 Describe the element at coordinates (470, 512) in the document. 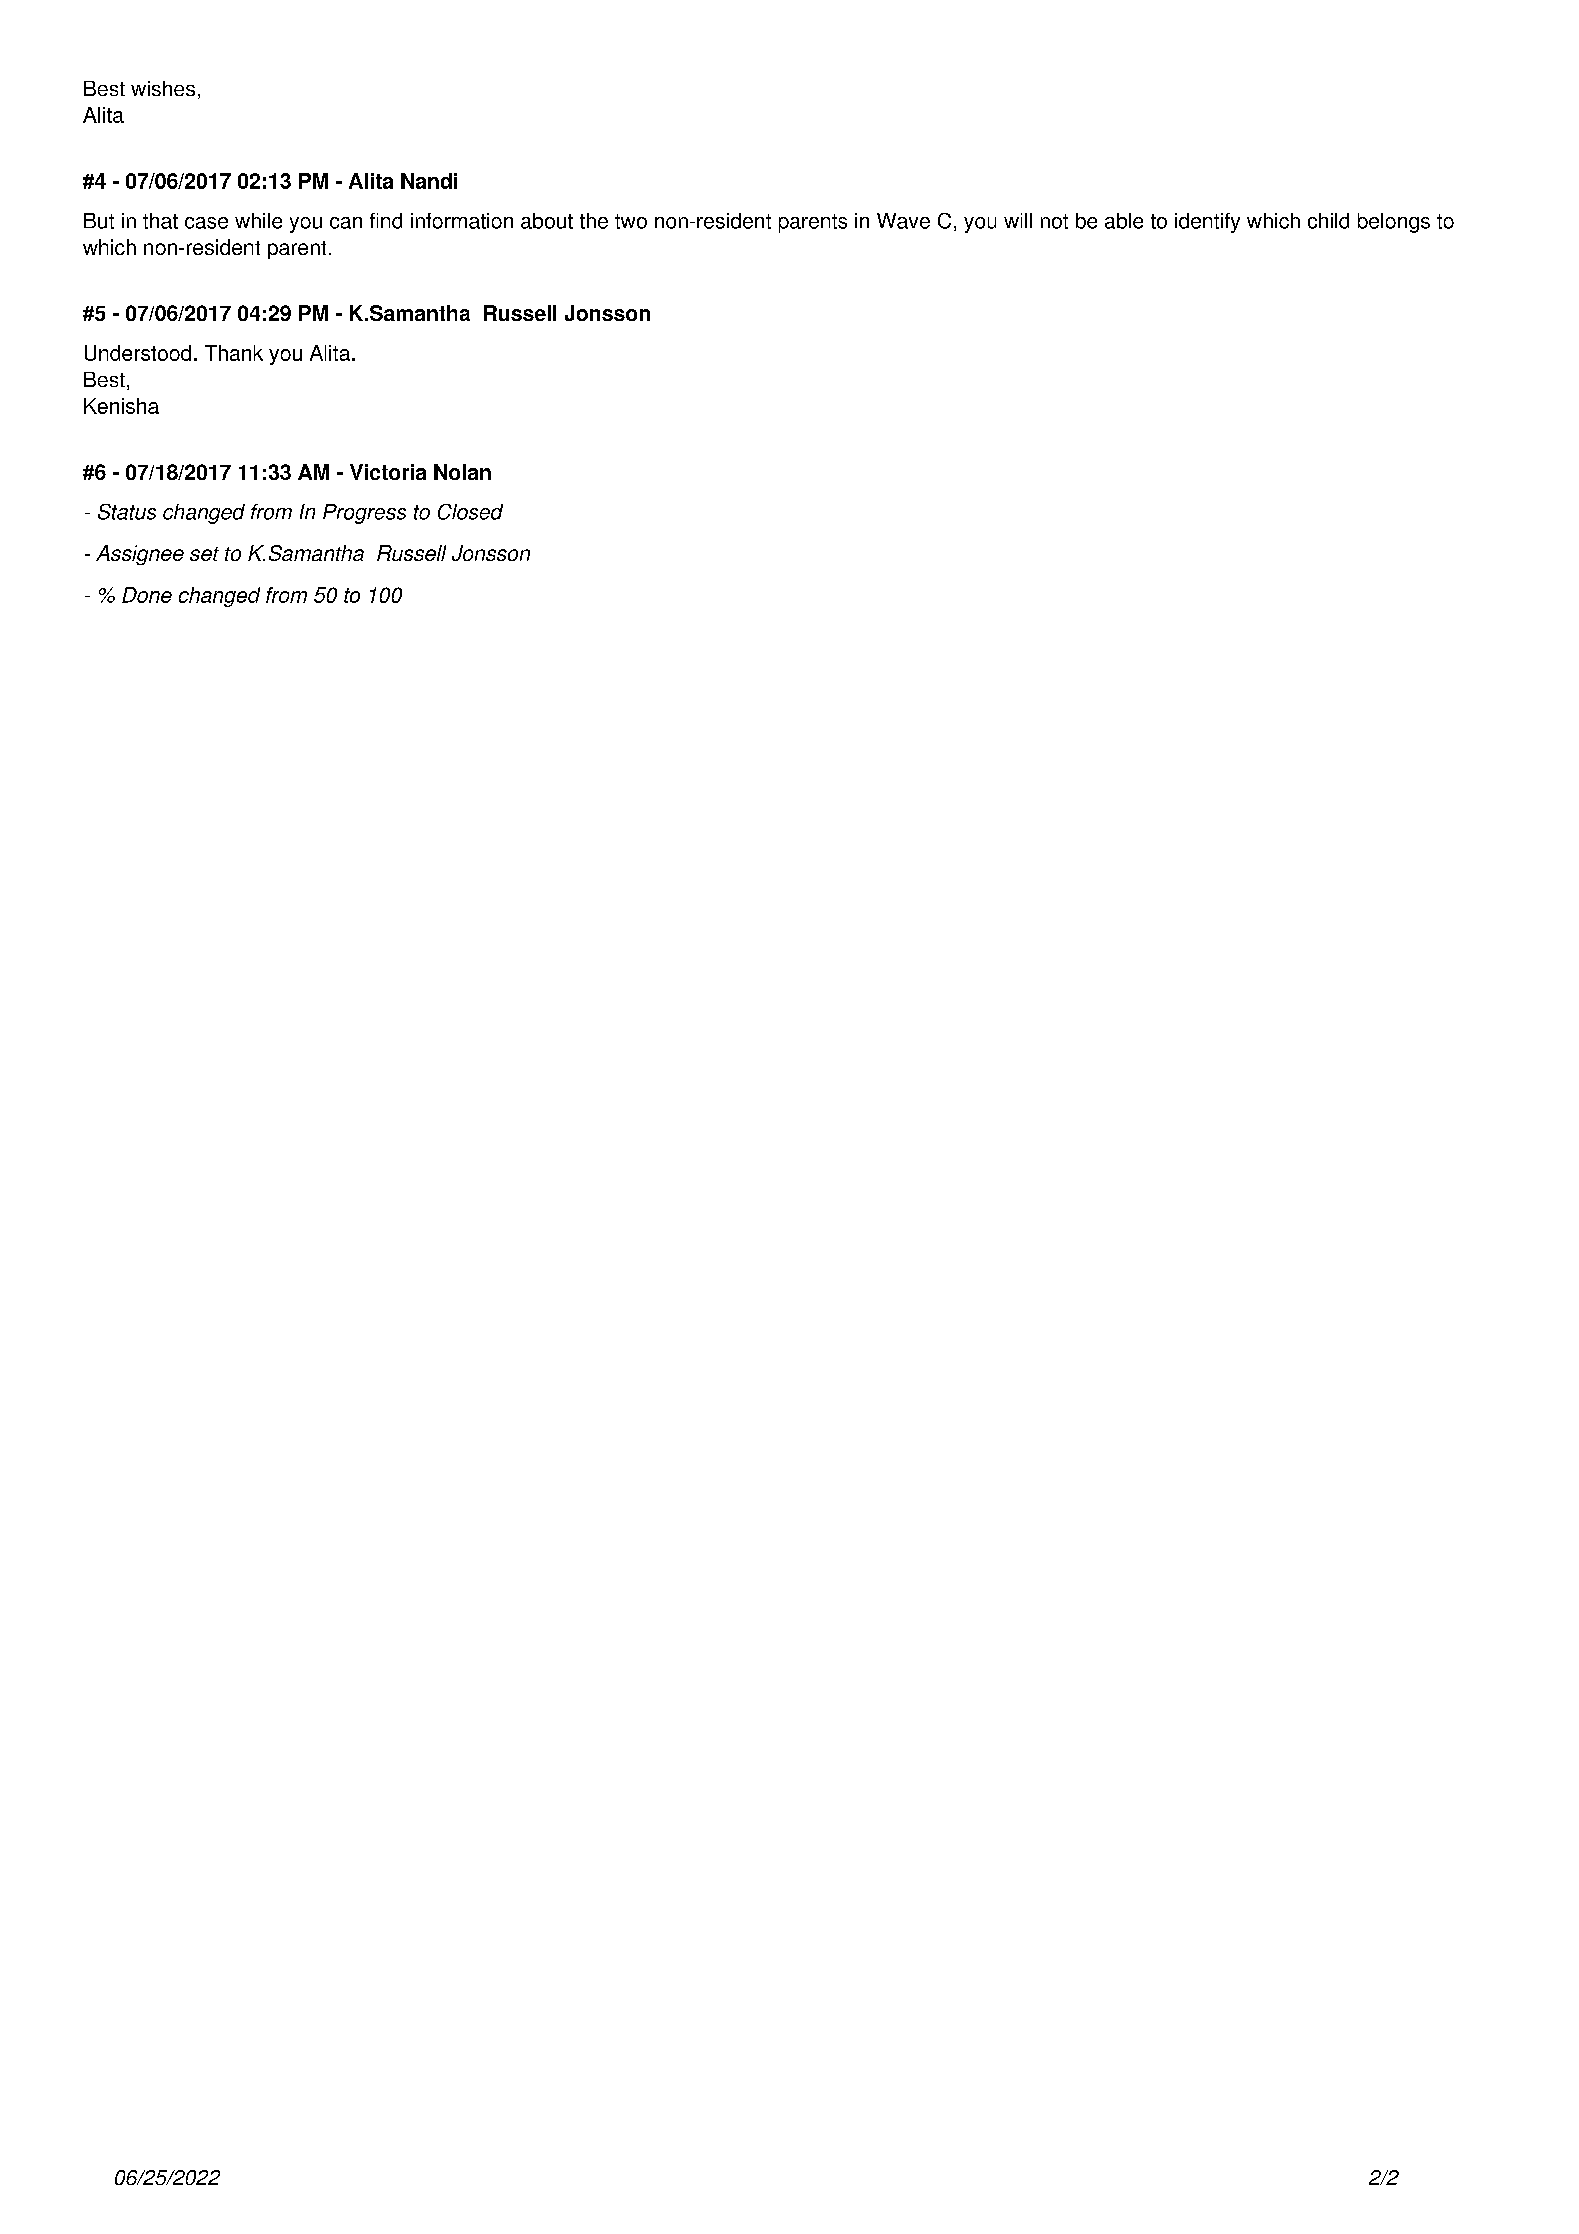

I see `Closed` at that location.
